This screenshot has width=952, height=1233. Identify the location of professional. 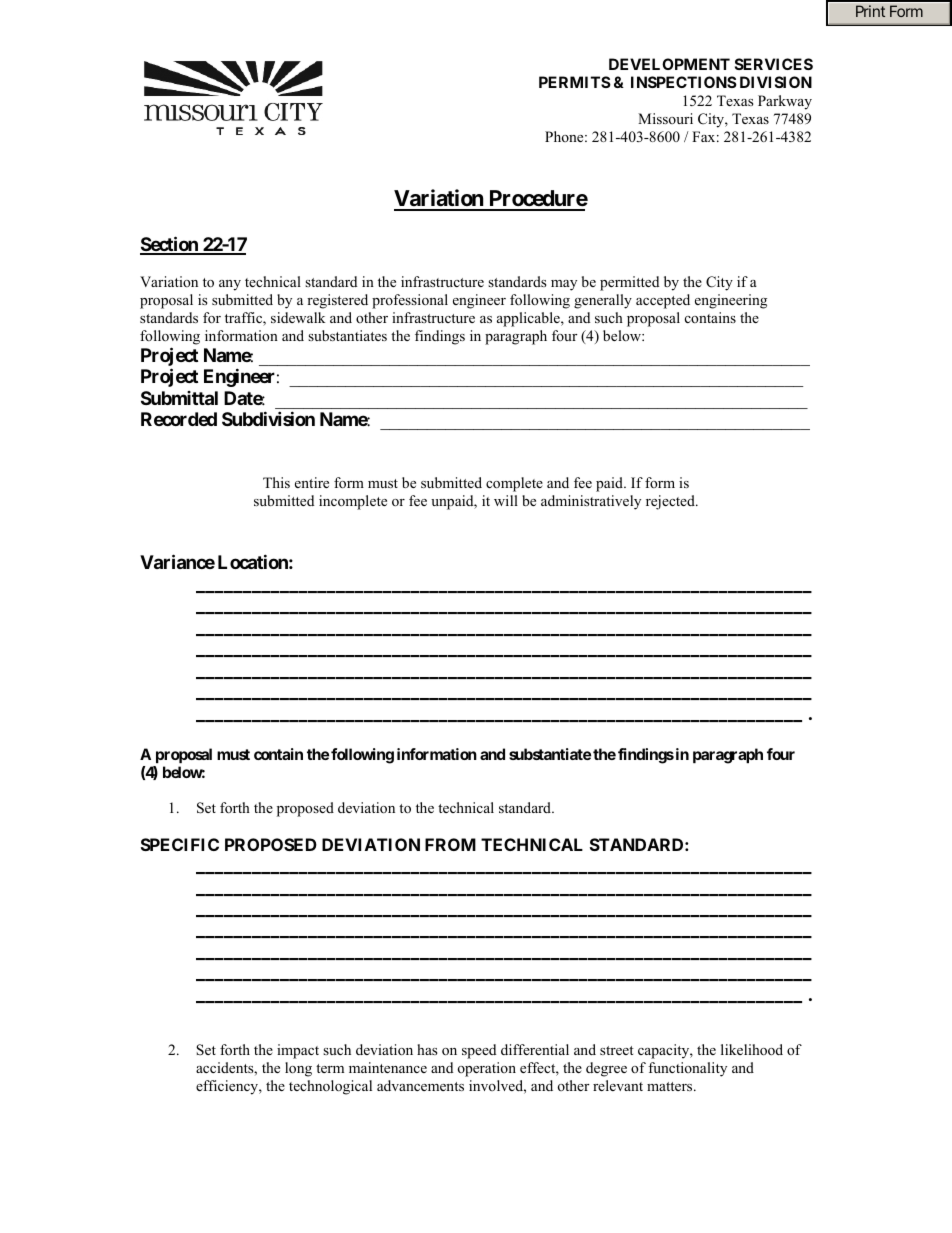
(410, 301).
